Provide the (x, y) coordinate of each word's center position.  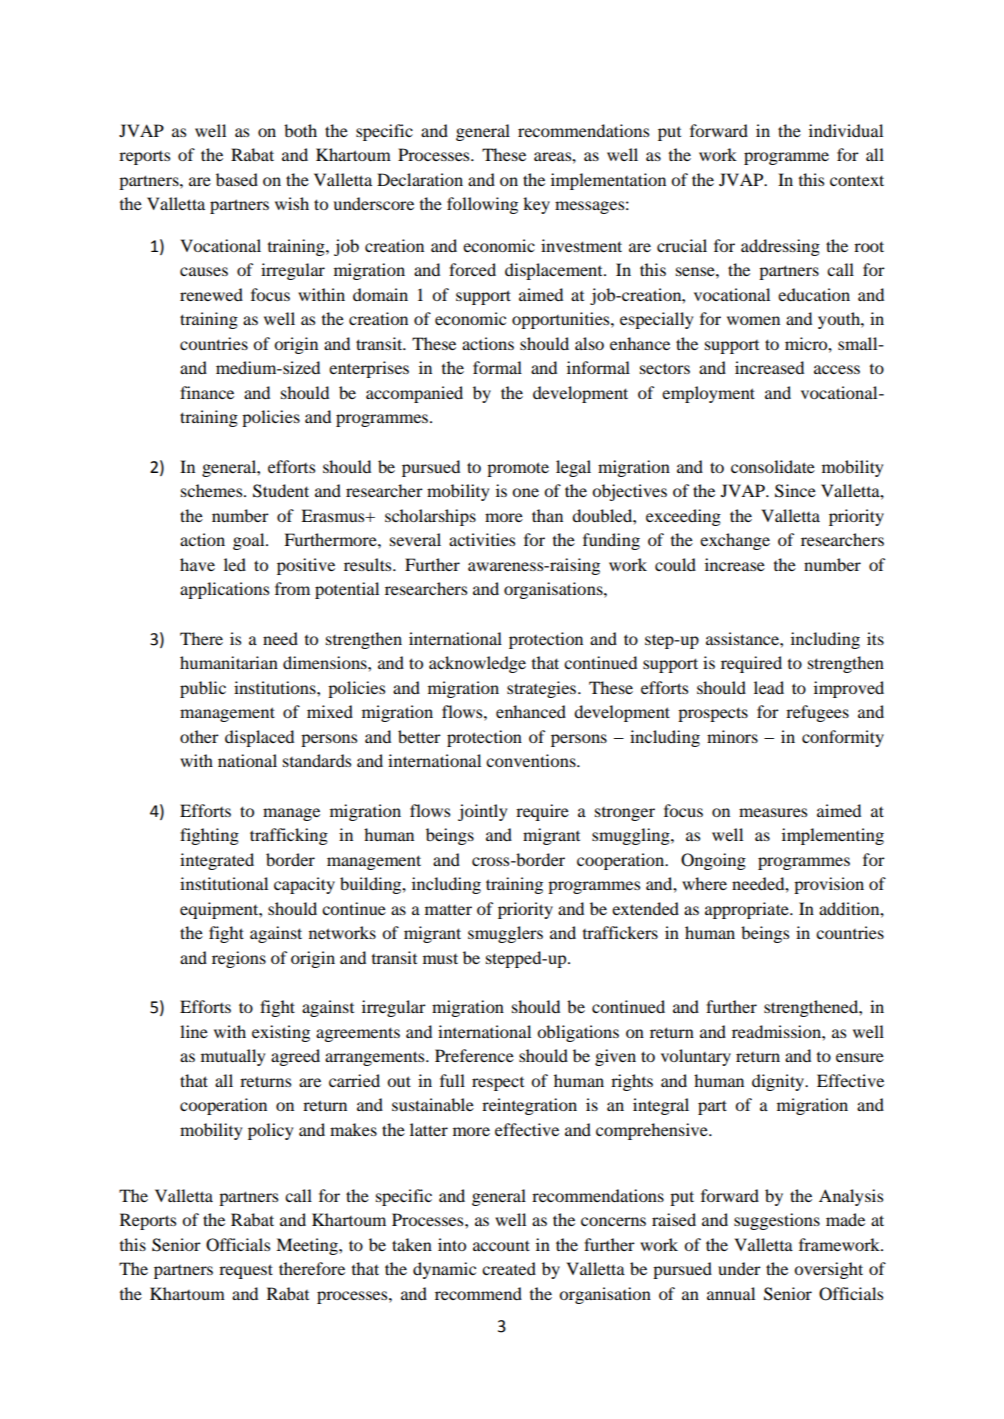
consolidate (773, 466)
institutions (276, 687)
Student (281, 491)
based (237, 179)
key (536, 205)
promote (518, 469)
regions (239, 959)
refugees (817, 713)
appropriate (748, 910)
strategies (543, 689)
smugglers (505, 934)
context (857, 180)
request (246, 1271)
